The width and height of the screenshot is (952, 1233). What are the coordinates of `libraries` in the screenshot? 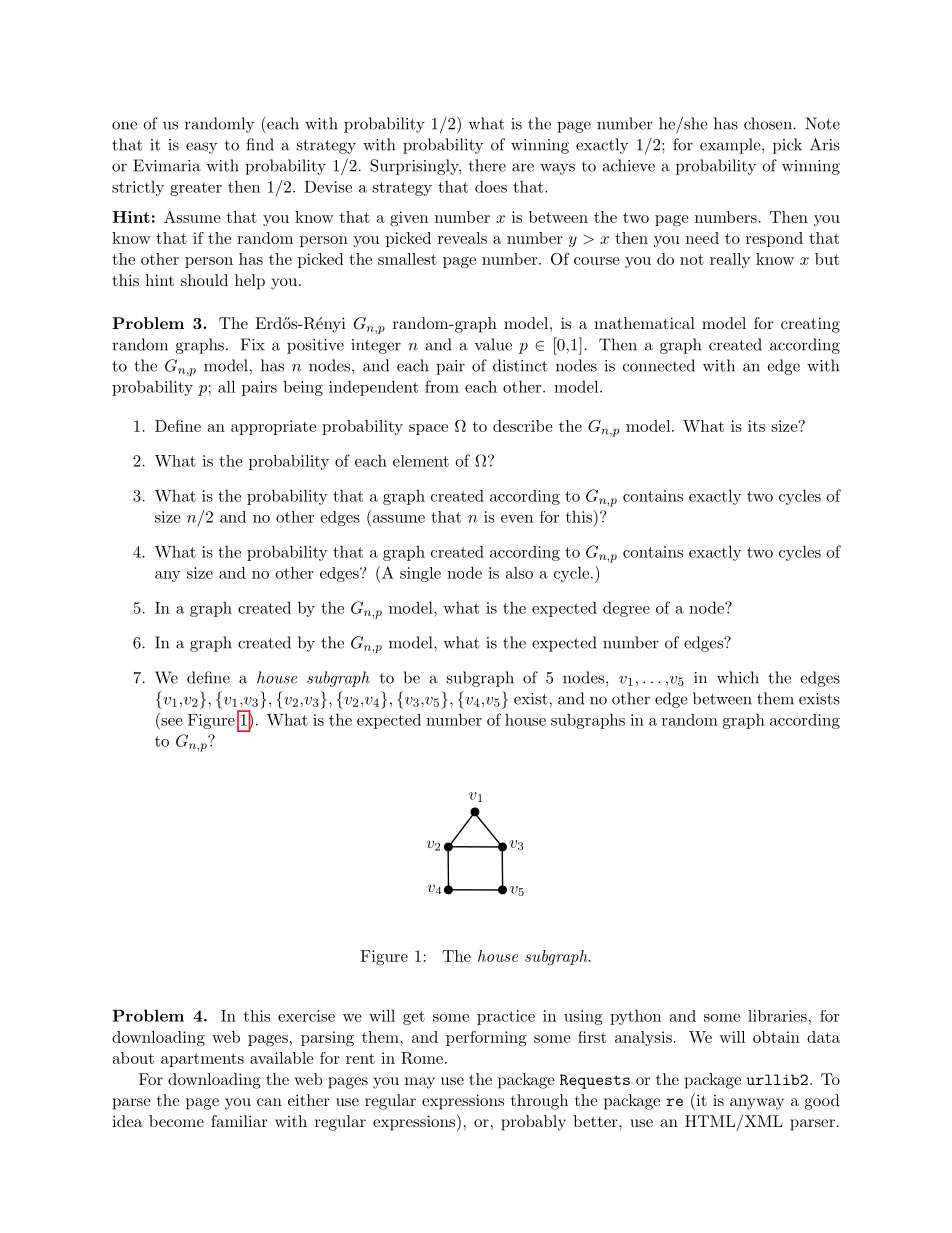 It's located at (778, 1016).
